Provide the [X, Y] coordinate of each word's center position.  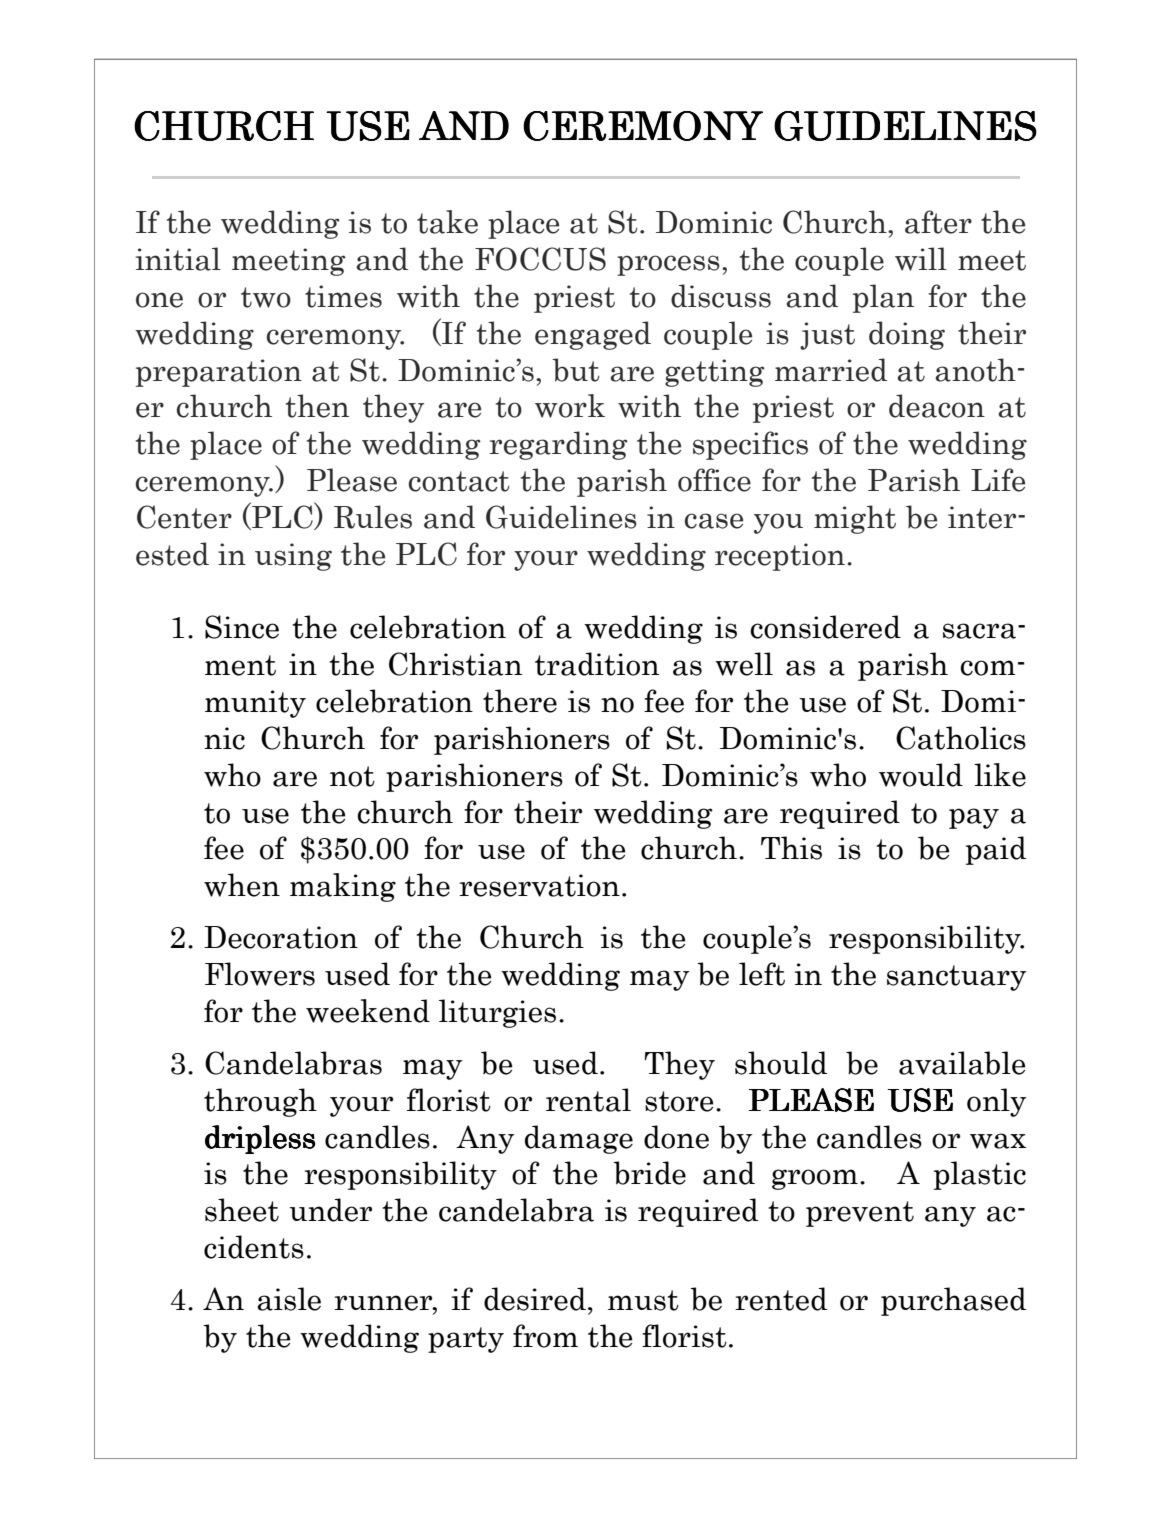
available [962, 1063]
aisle [289, 1299]
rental [588, 1100]
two [266, 297]
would [921, 775]
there [520, 701]
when [242, 885]
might [855, 519]
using [293, 557]
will [921, 259]
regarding [558, 445]
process [668, 265]
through [260, 1102]
